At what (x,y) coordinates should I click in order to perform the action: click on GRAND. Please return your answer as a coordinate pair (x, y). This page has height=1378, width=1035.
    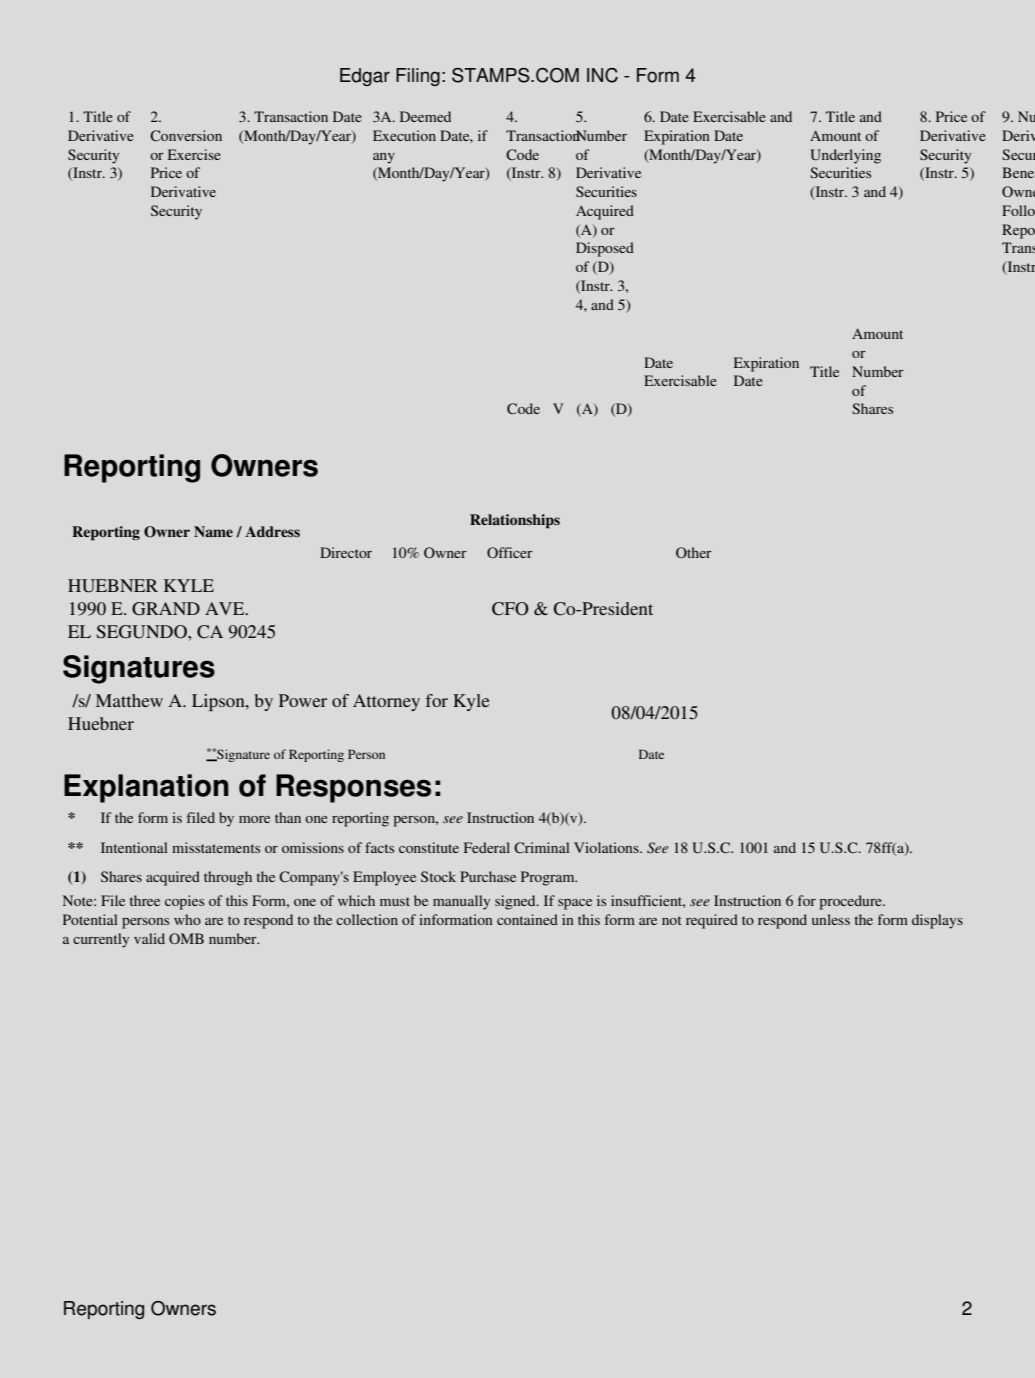
    Looking at the image, I should click on (166, 609).
